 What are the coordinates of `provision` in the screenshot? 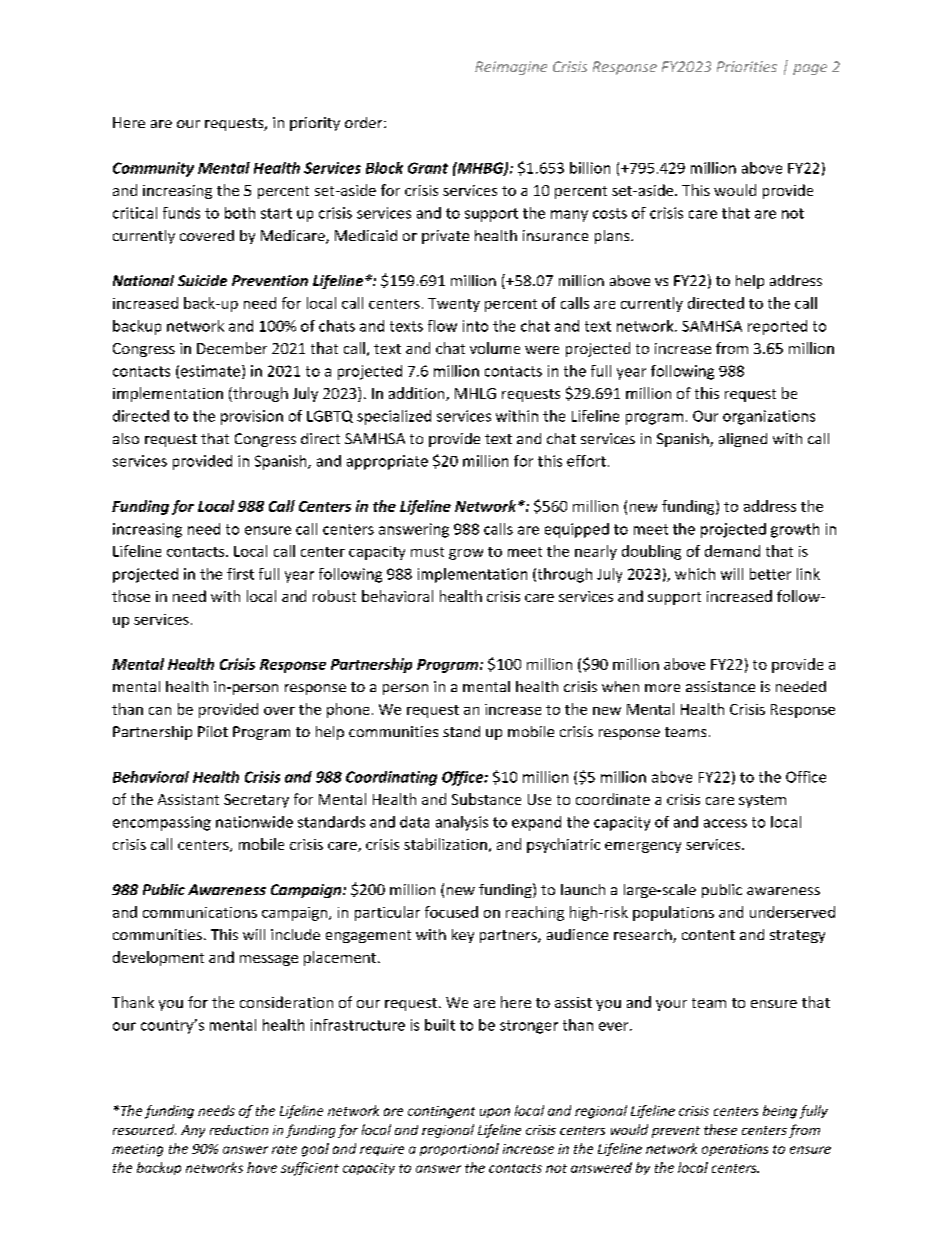 It's located at (252, 417).
